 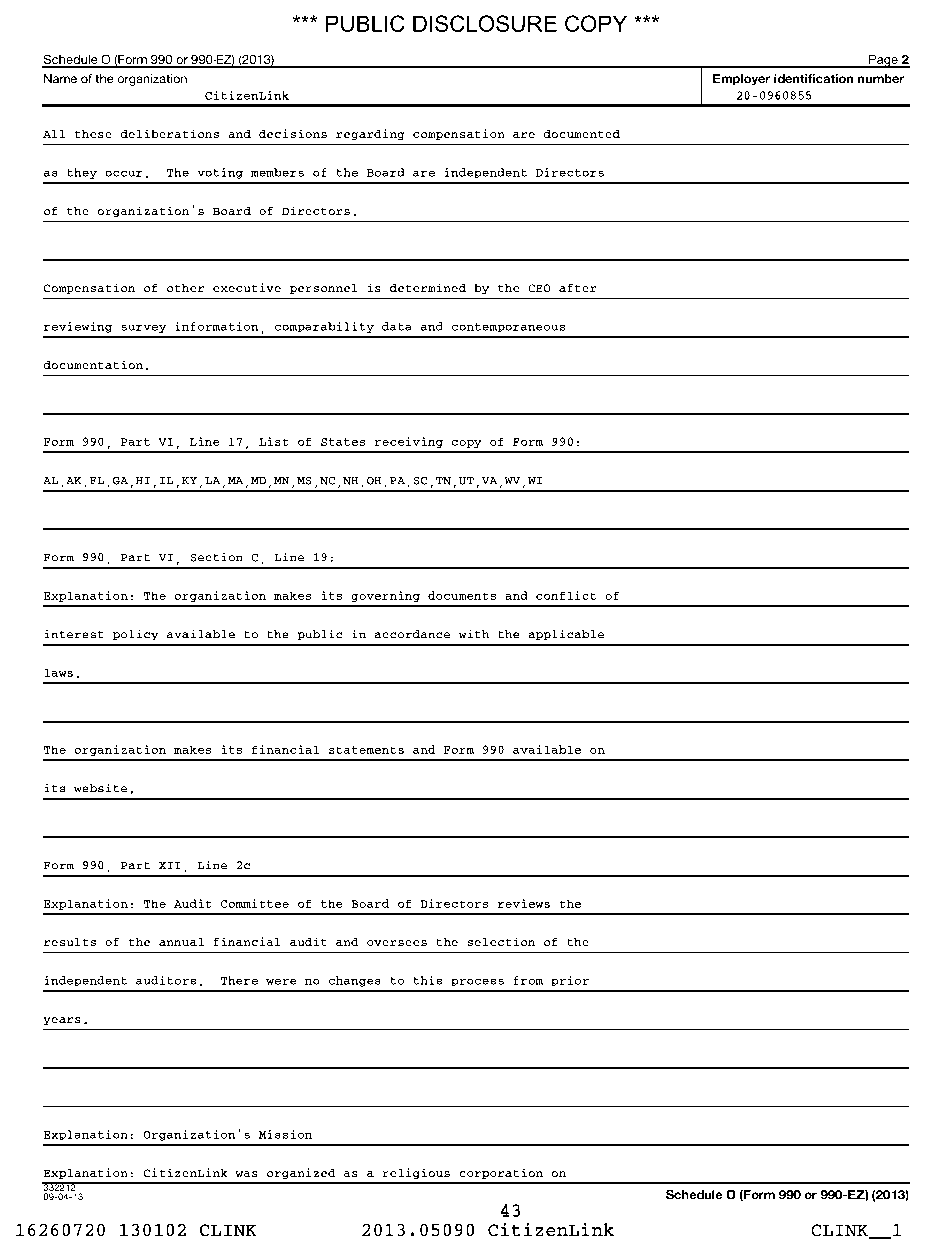 I want to click on DISCLOSURE, so click(x=485, y=23).
